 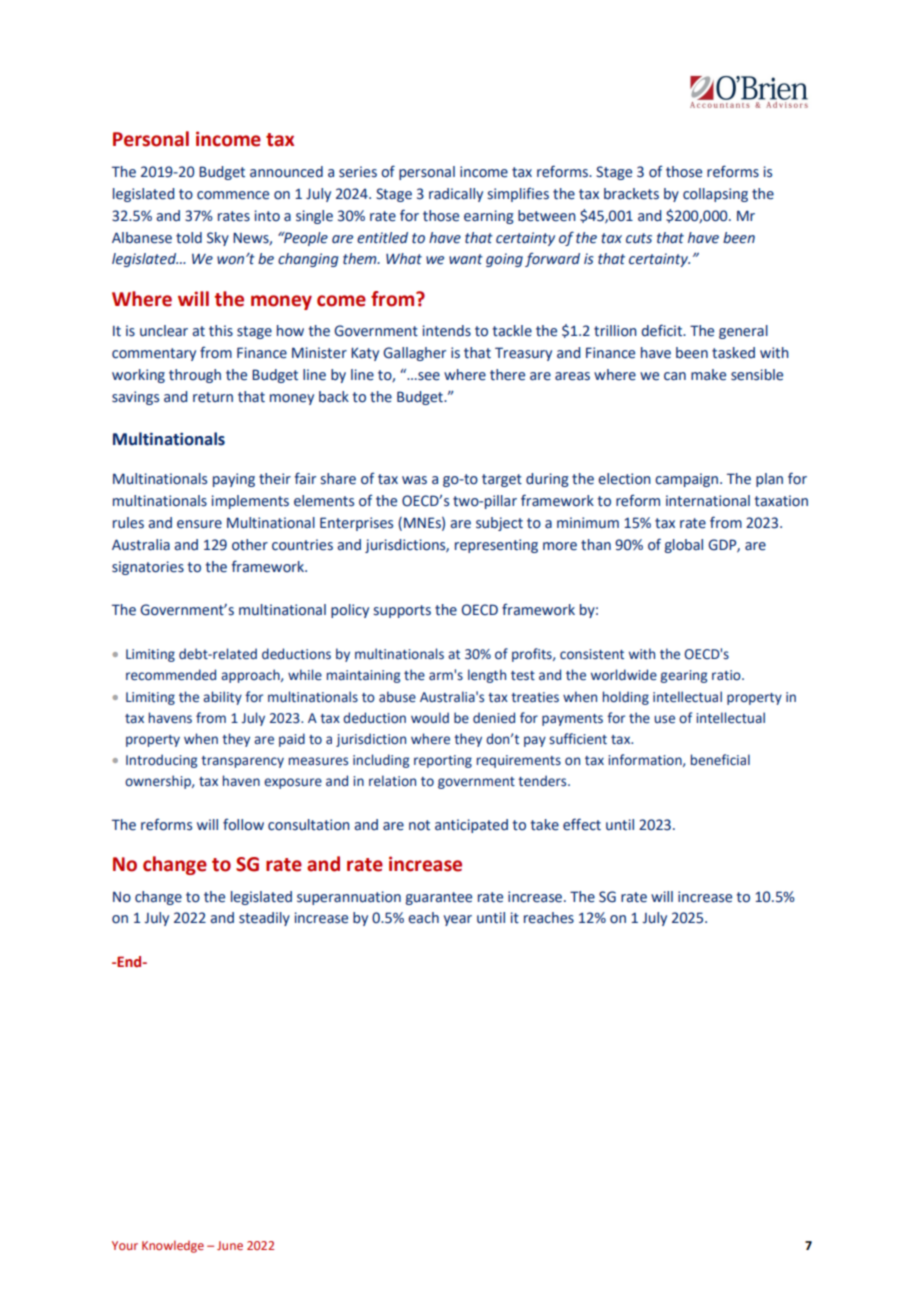 What do you see at coordinates (582, 824) in the screenshot?
I see `effect` at bounding box center [582, 824].
